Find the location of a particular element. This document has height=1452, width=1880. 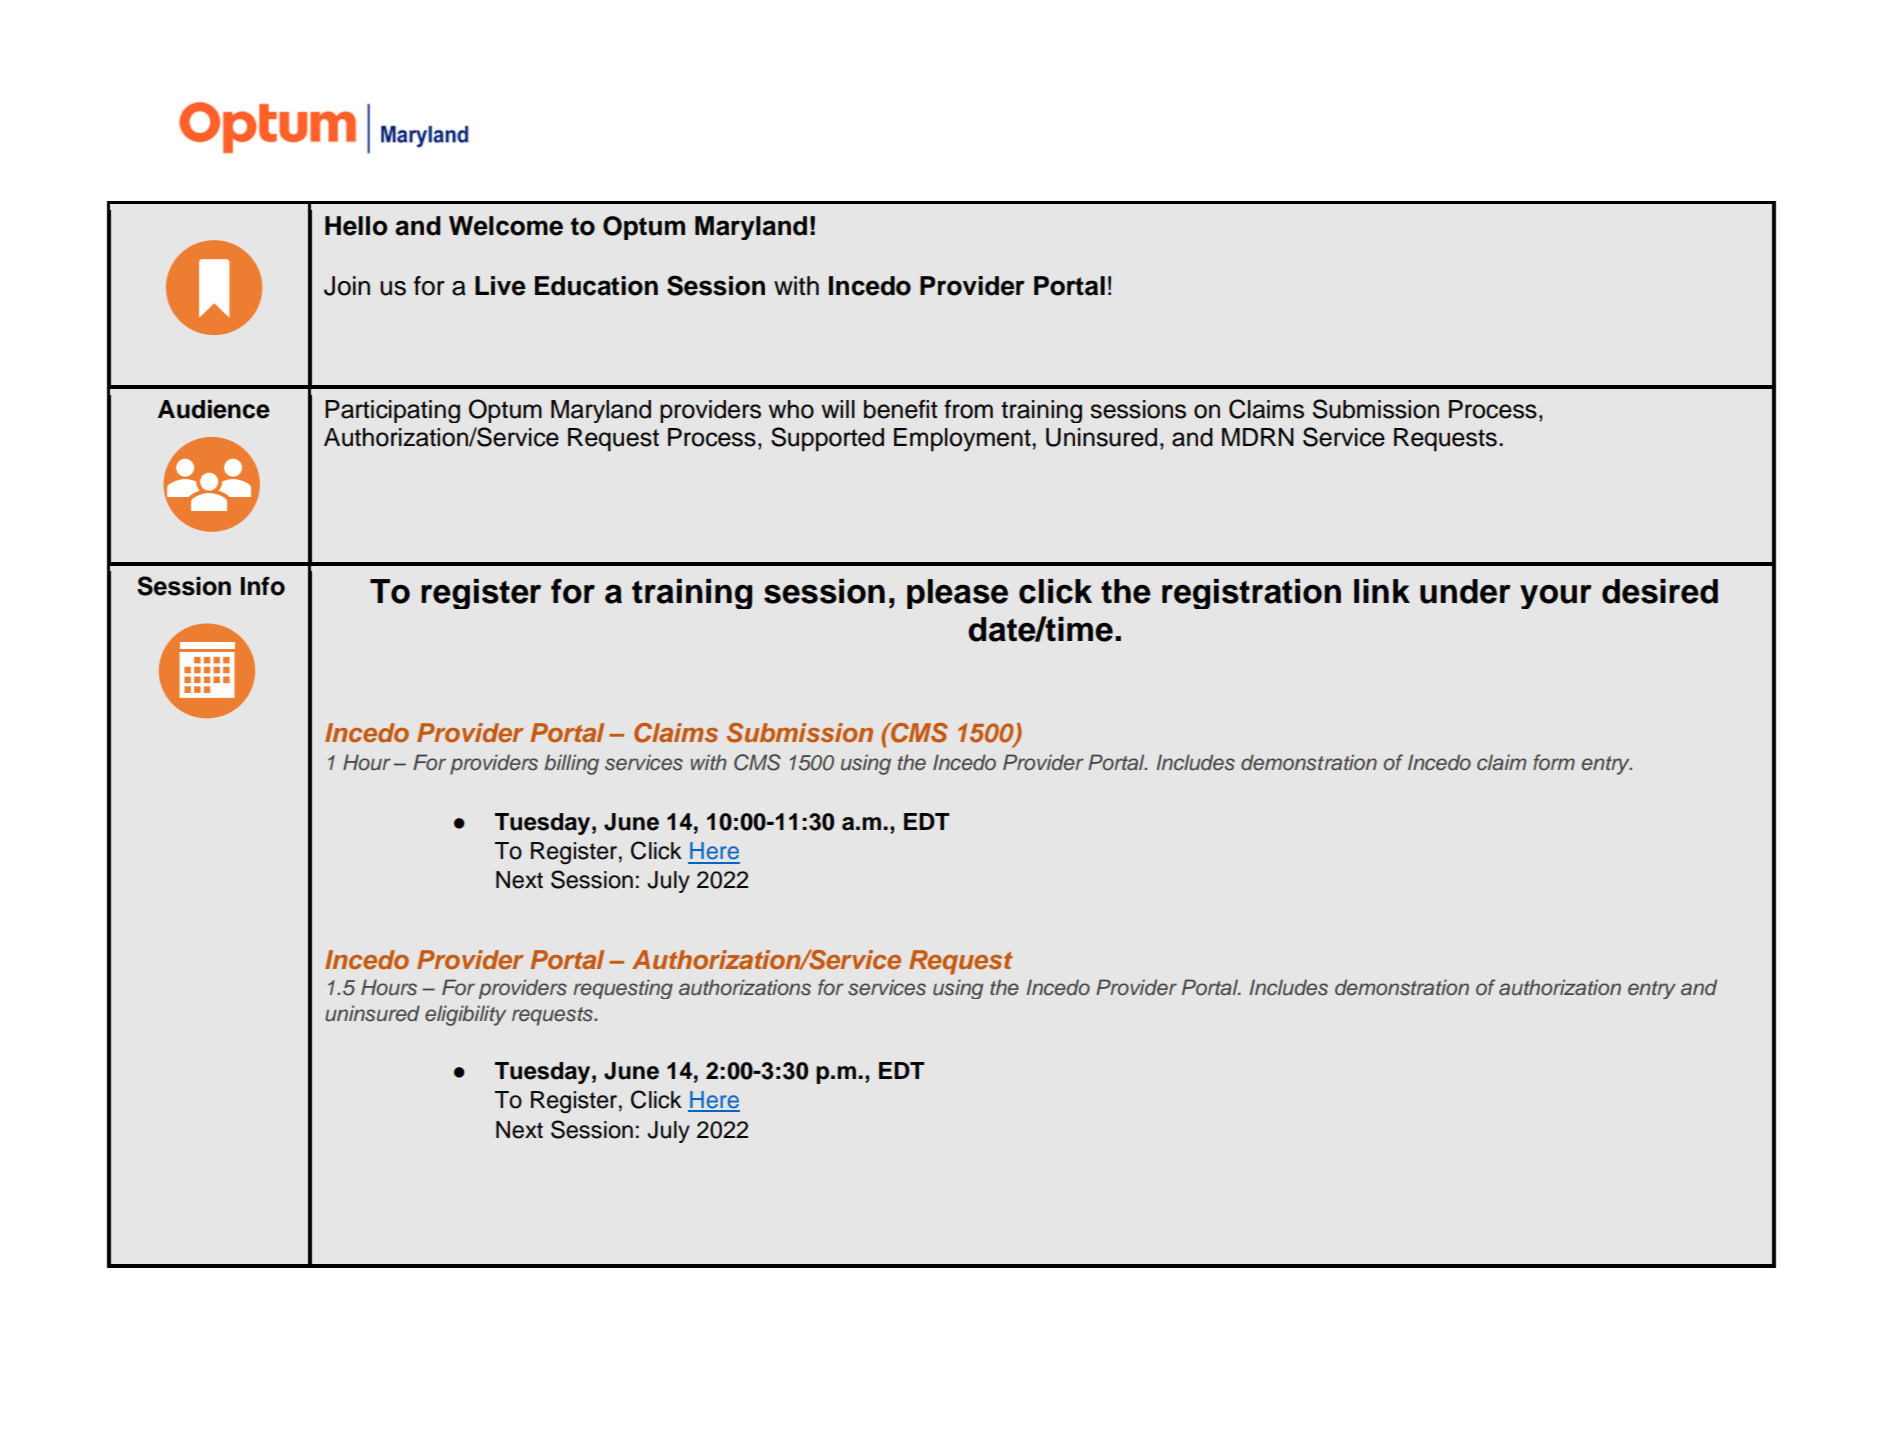

Info is located at coordinates (263, 586).
